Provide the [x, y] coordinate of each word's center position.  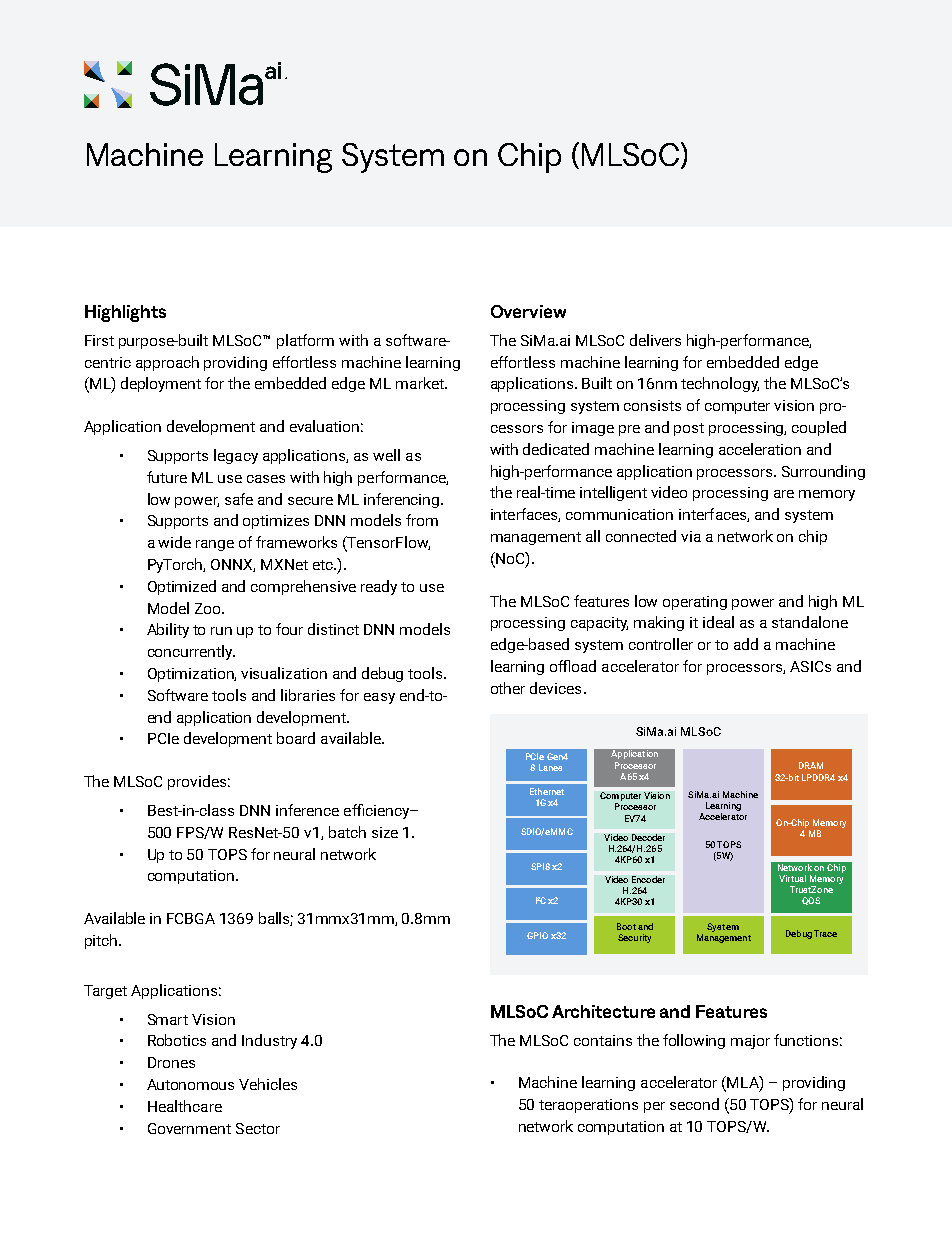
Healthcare [185, 1106]
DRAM [811, 765]
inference [307, 810]
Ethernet [547, 791]
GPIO [537, 935]
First [99, 340]
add [746, 644]
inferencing [403, 500]
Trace [825, 933]
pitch [102, 941]
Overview [528, 311]
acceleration [760, 449]
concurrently [191, 652]
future [167, 477]
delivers [655, 340]
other [508, 688]
